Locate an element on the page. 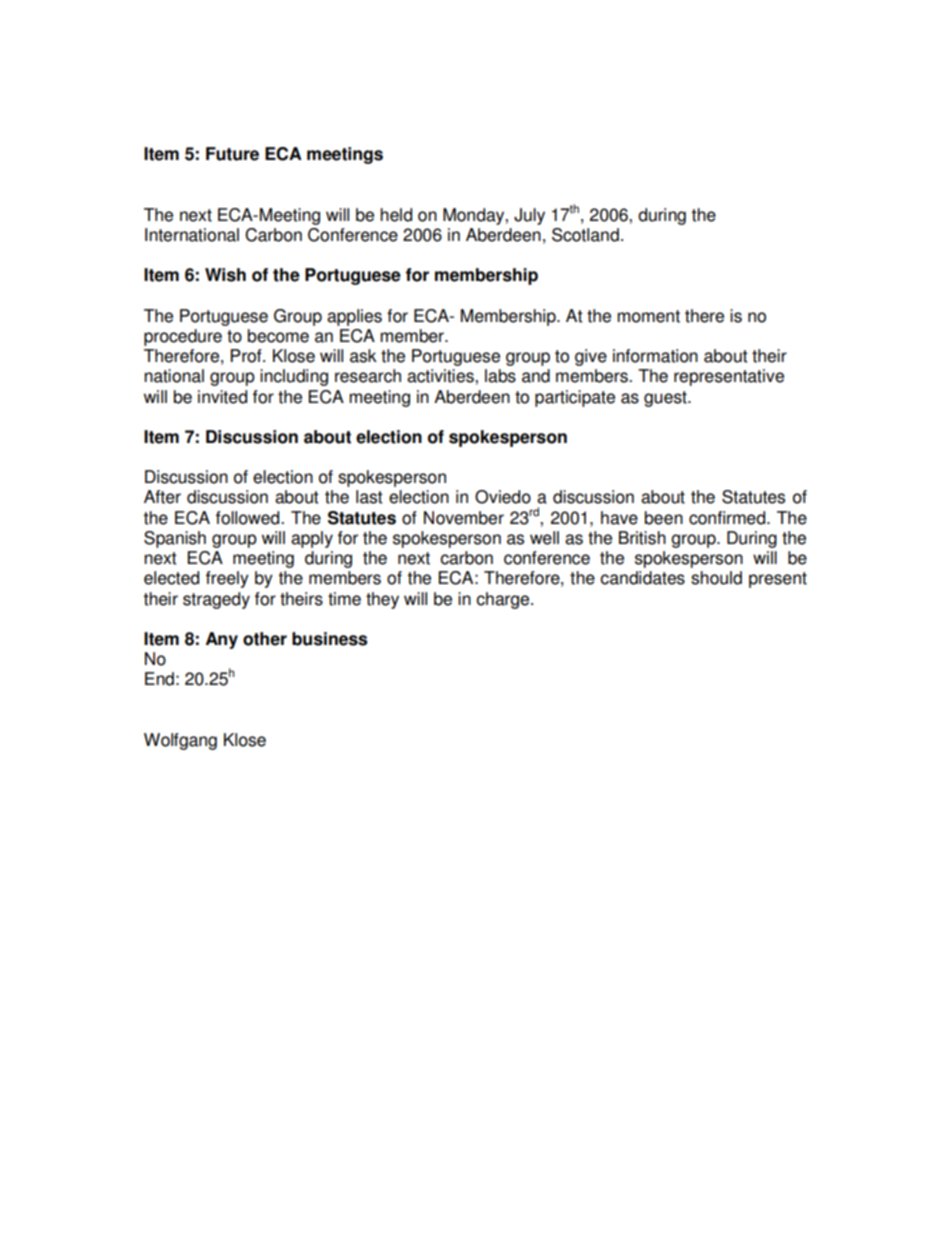 Image resolution: width=952 pixels, height=1233 pixels. candidates is located at coordinates (642, 578).
